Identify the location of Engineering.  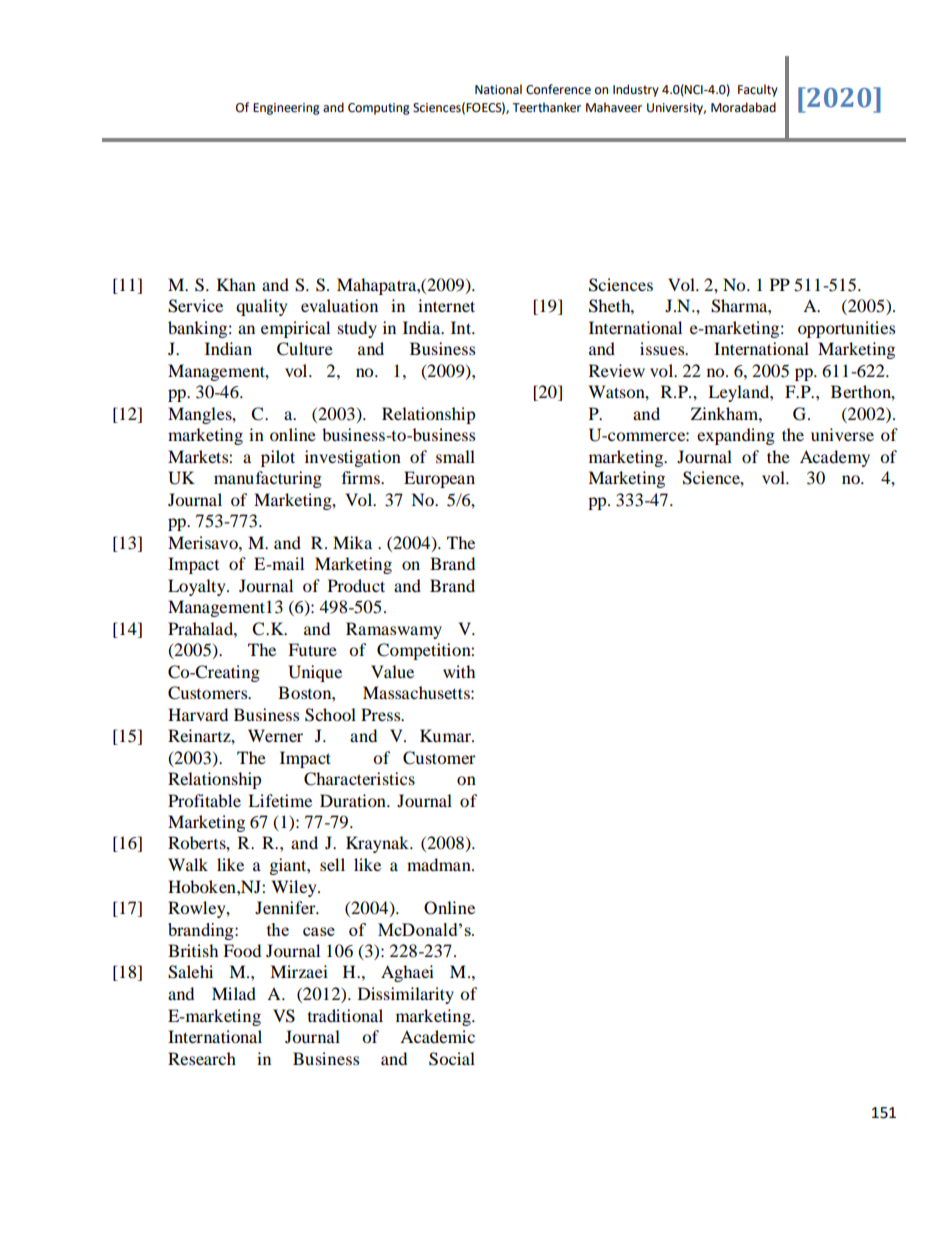
(286, 109).
